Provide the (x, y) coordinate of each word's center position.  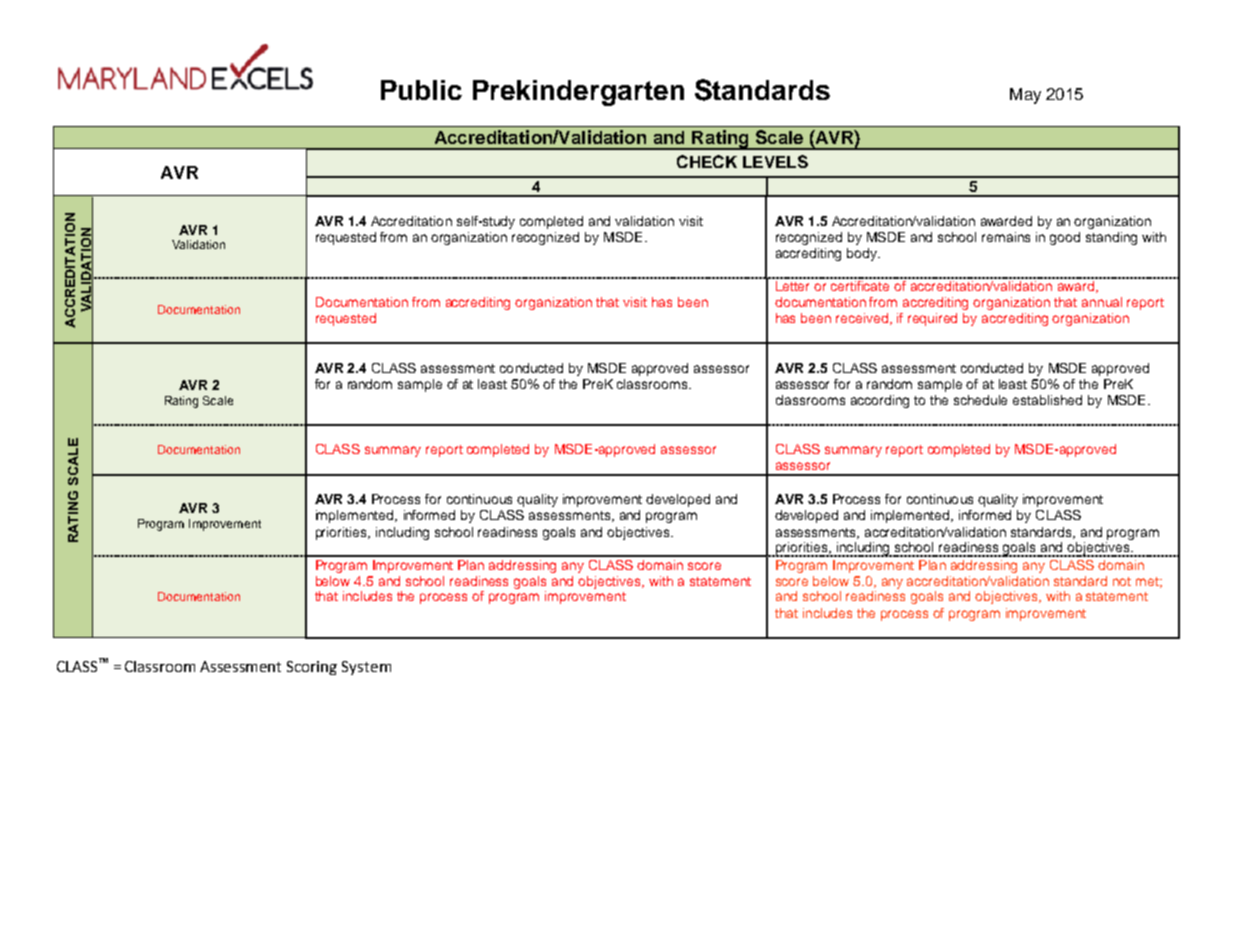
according (880, 401)
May (1025, 96)
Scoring (312, 668)
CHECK (707, 161)
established (1047, 400)
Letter (793, 284)
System (366, 668)
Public (421, 90)
